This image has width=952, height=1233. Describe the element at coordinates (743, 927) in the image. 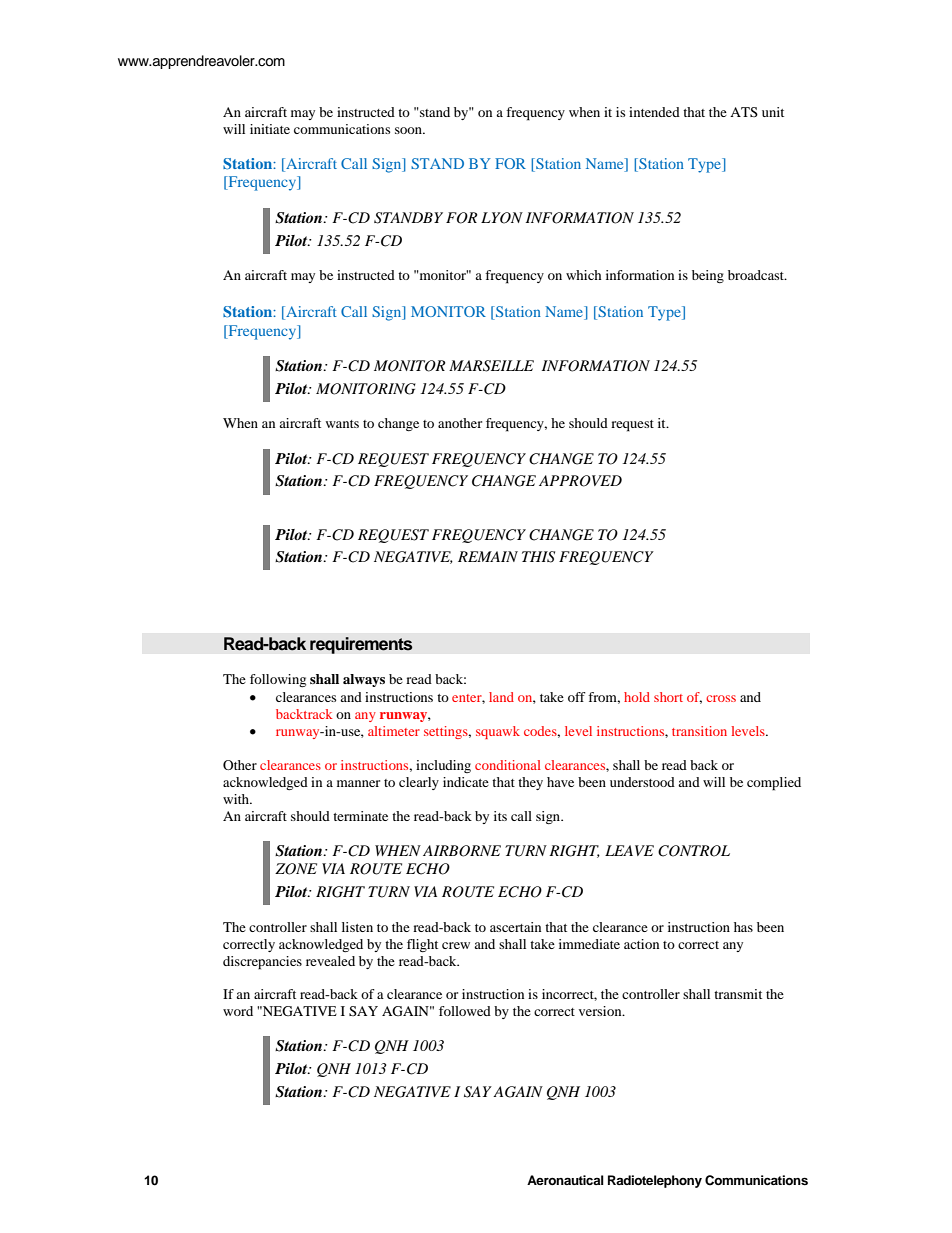

I see `has` at that location.
